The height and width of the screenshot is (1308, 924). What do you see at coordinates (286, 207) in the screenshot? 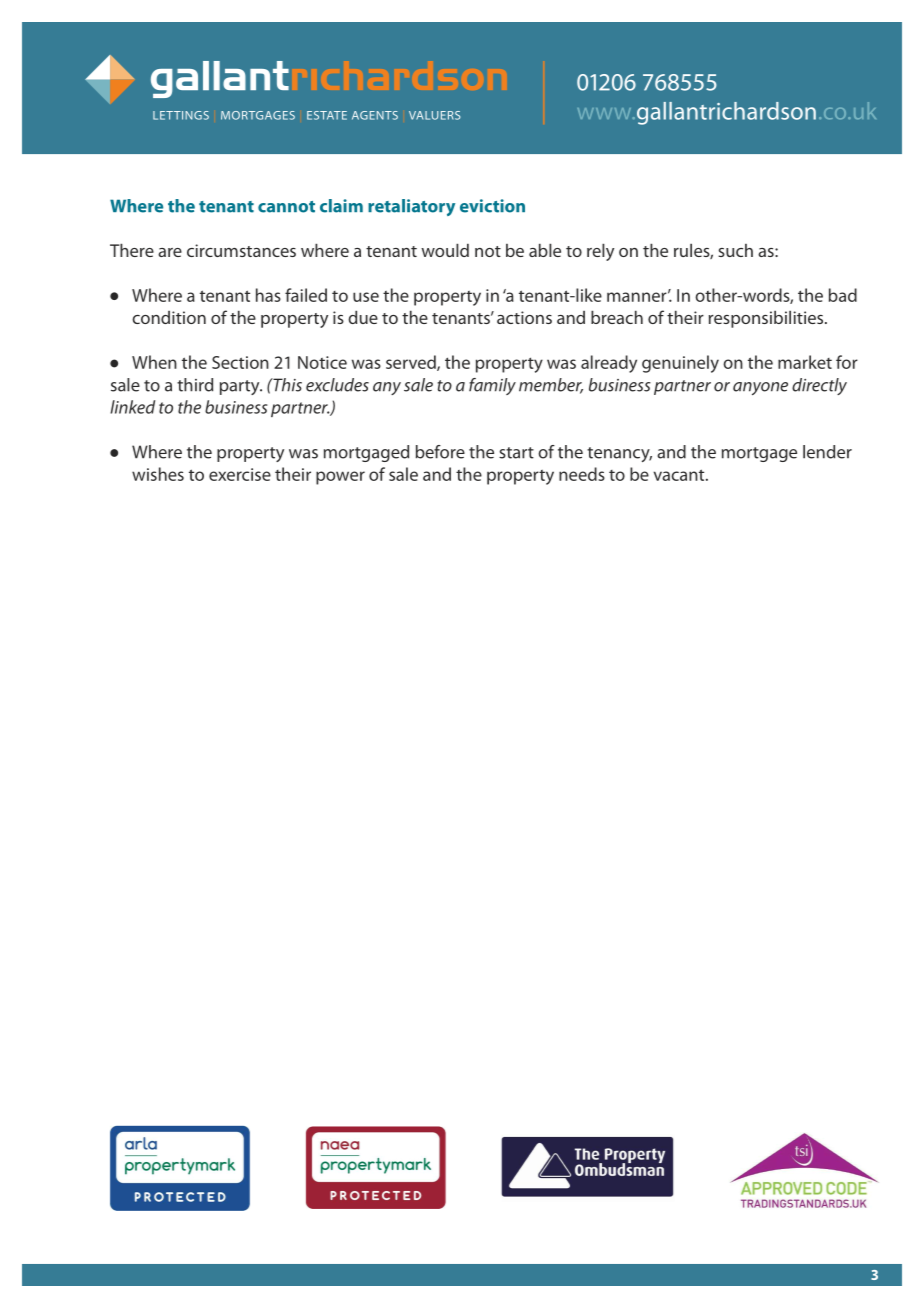
I see `cannot` at bounding box center [286, 207].
